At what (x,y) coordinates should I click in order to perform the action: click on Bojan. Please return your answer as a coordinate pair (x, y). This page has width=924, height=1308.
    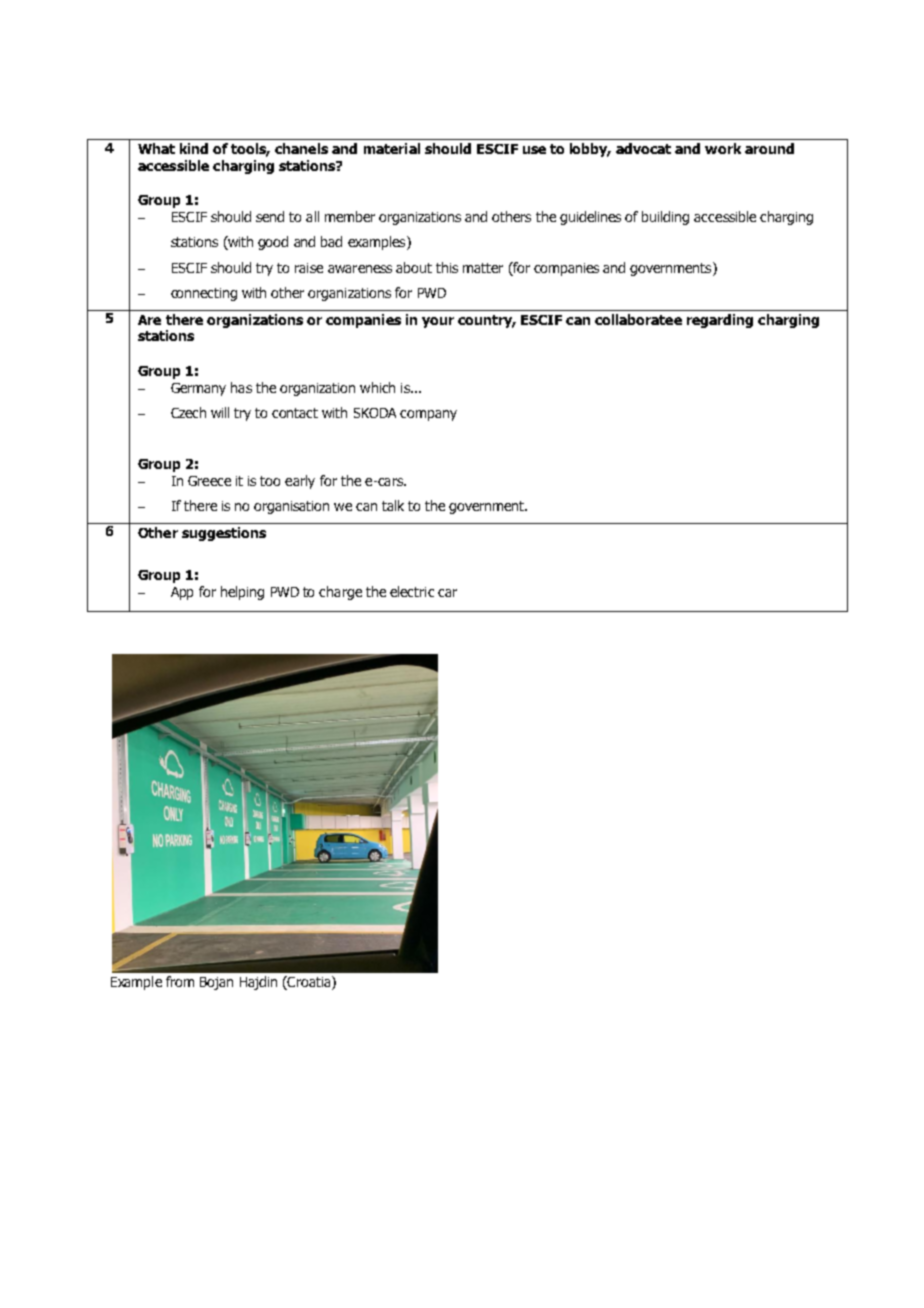
    Looking at the image, I should click on (216, 983).
